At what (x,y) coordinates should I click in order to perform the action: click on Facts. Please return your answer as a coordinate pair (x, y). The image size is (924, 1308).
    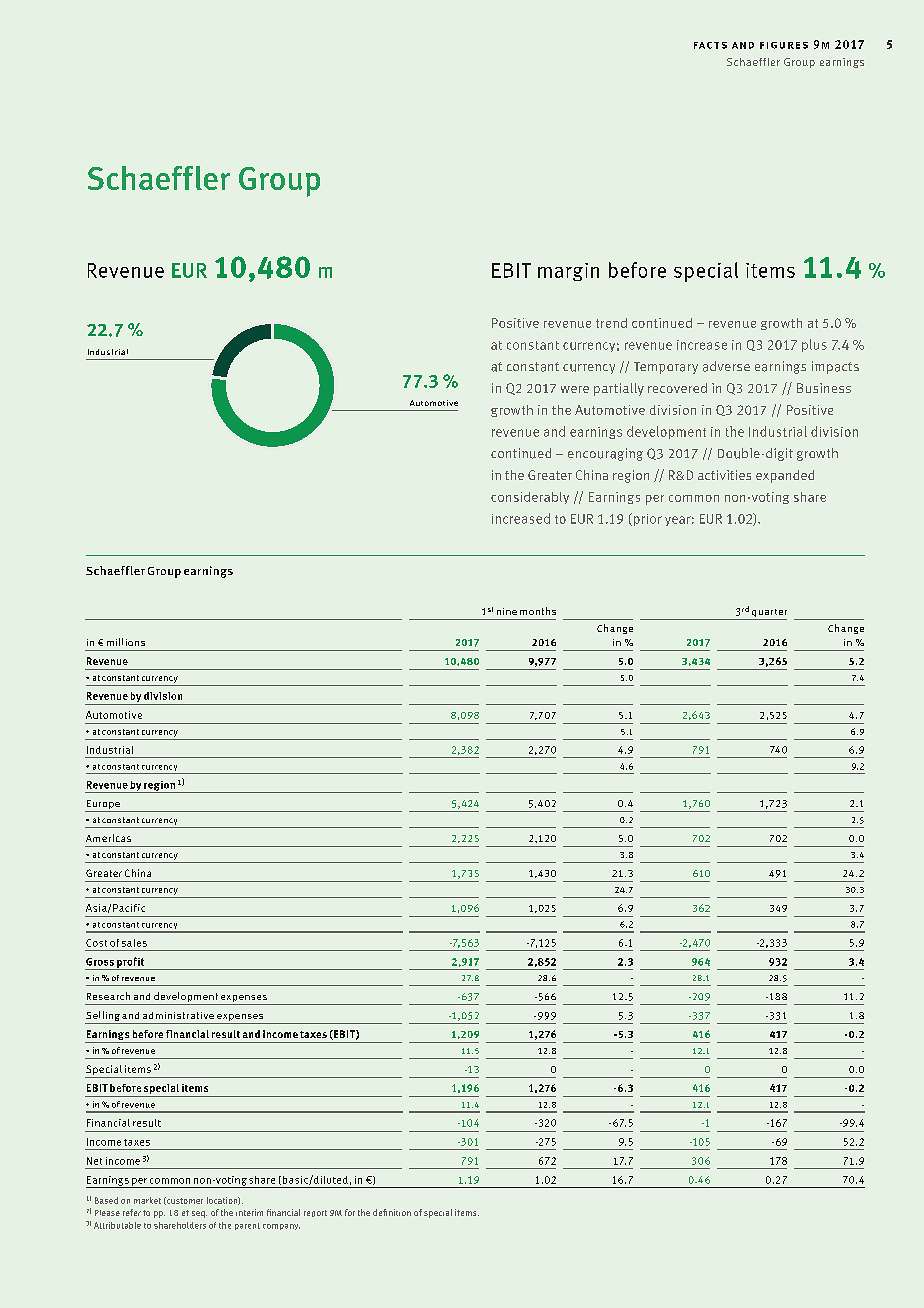
    Looking at the image, I should click on (710, 45).
